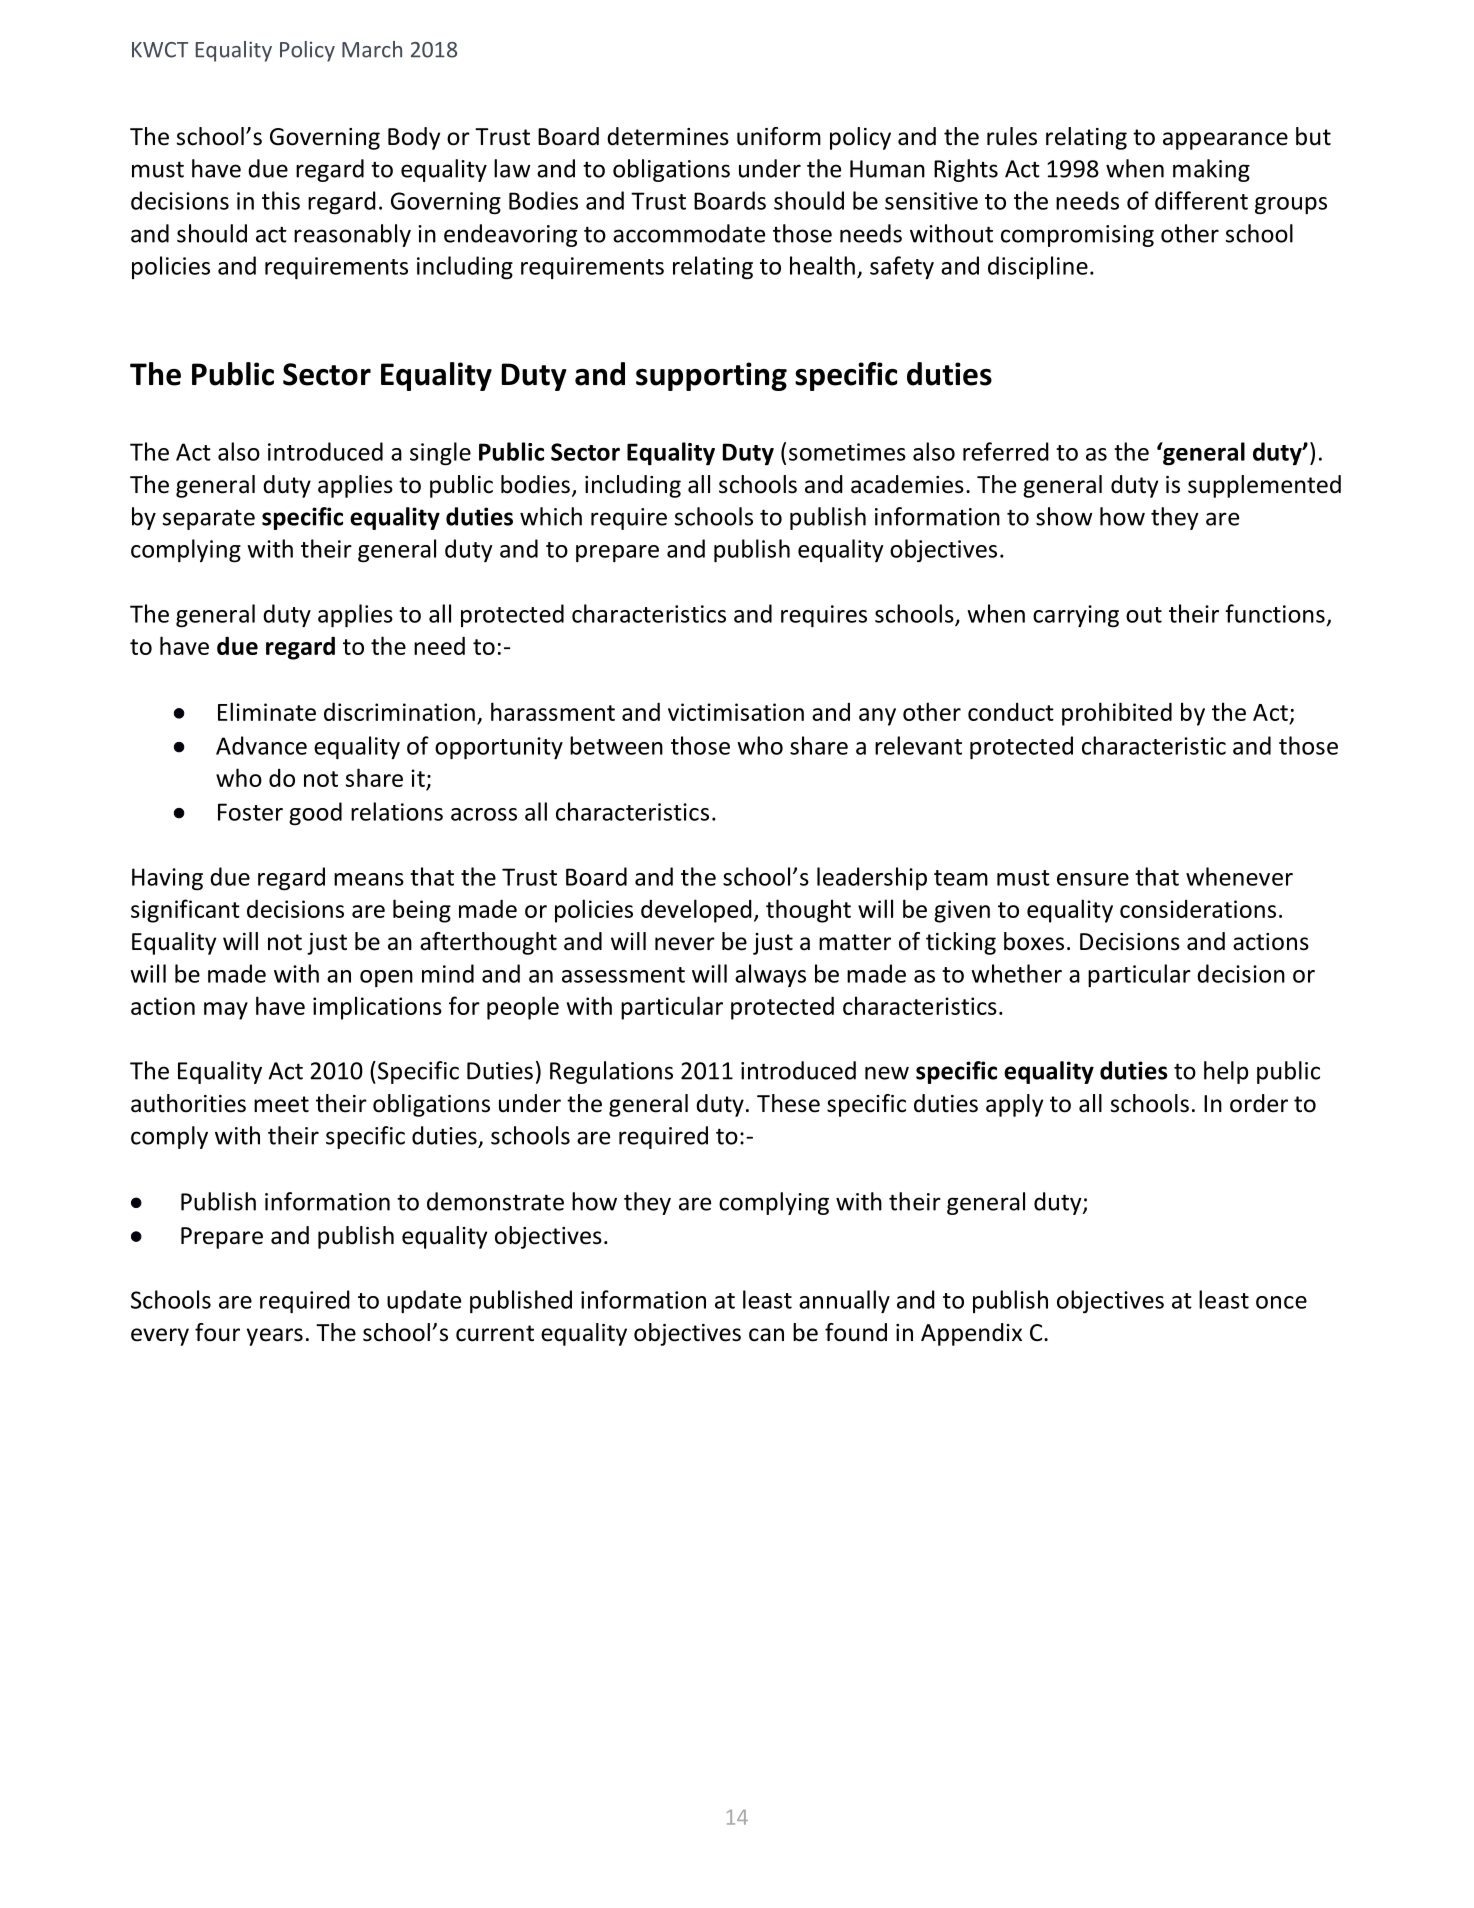 This image has height=1908, width=1474. Describe the element at coordinates (844, 1301) in the image. I see `annually` at that location.
